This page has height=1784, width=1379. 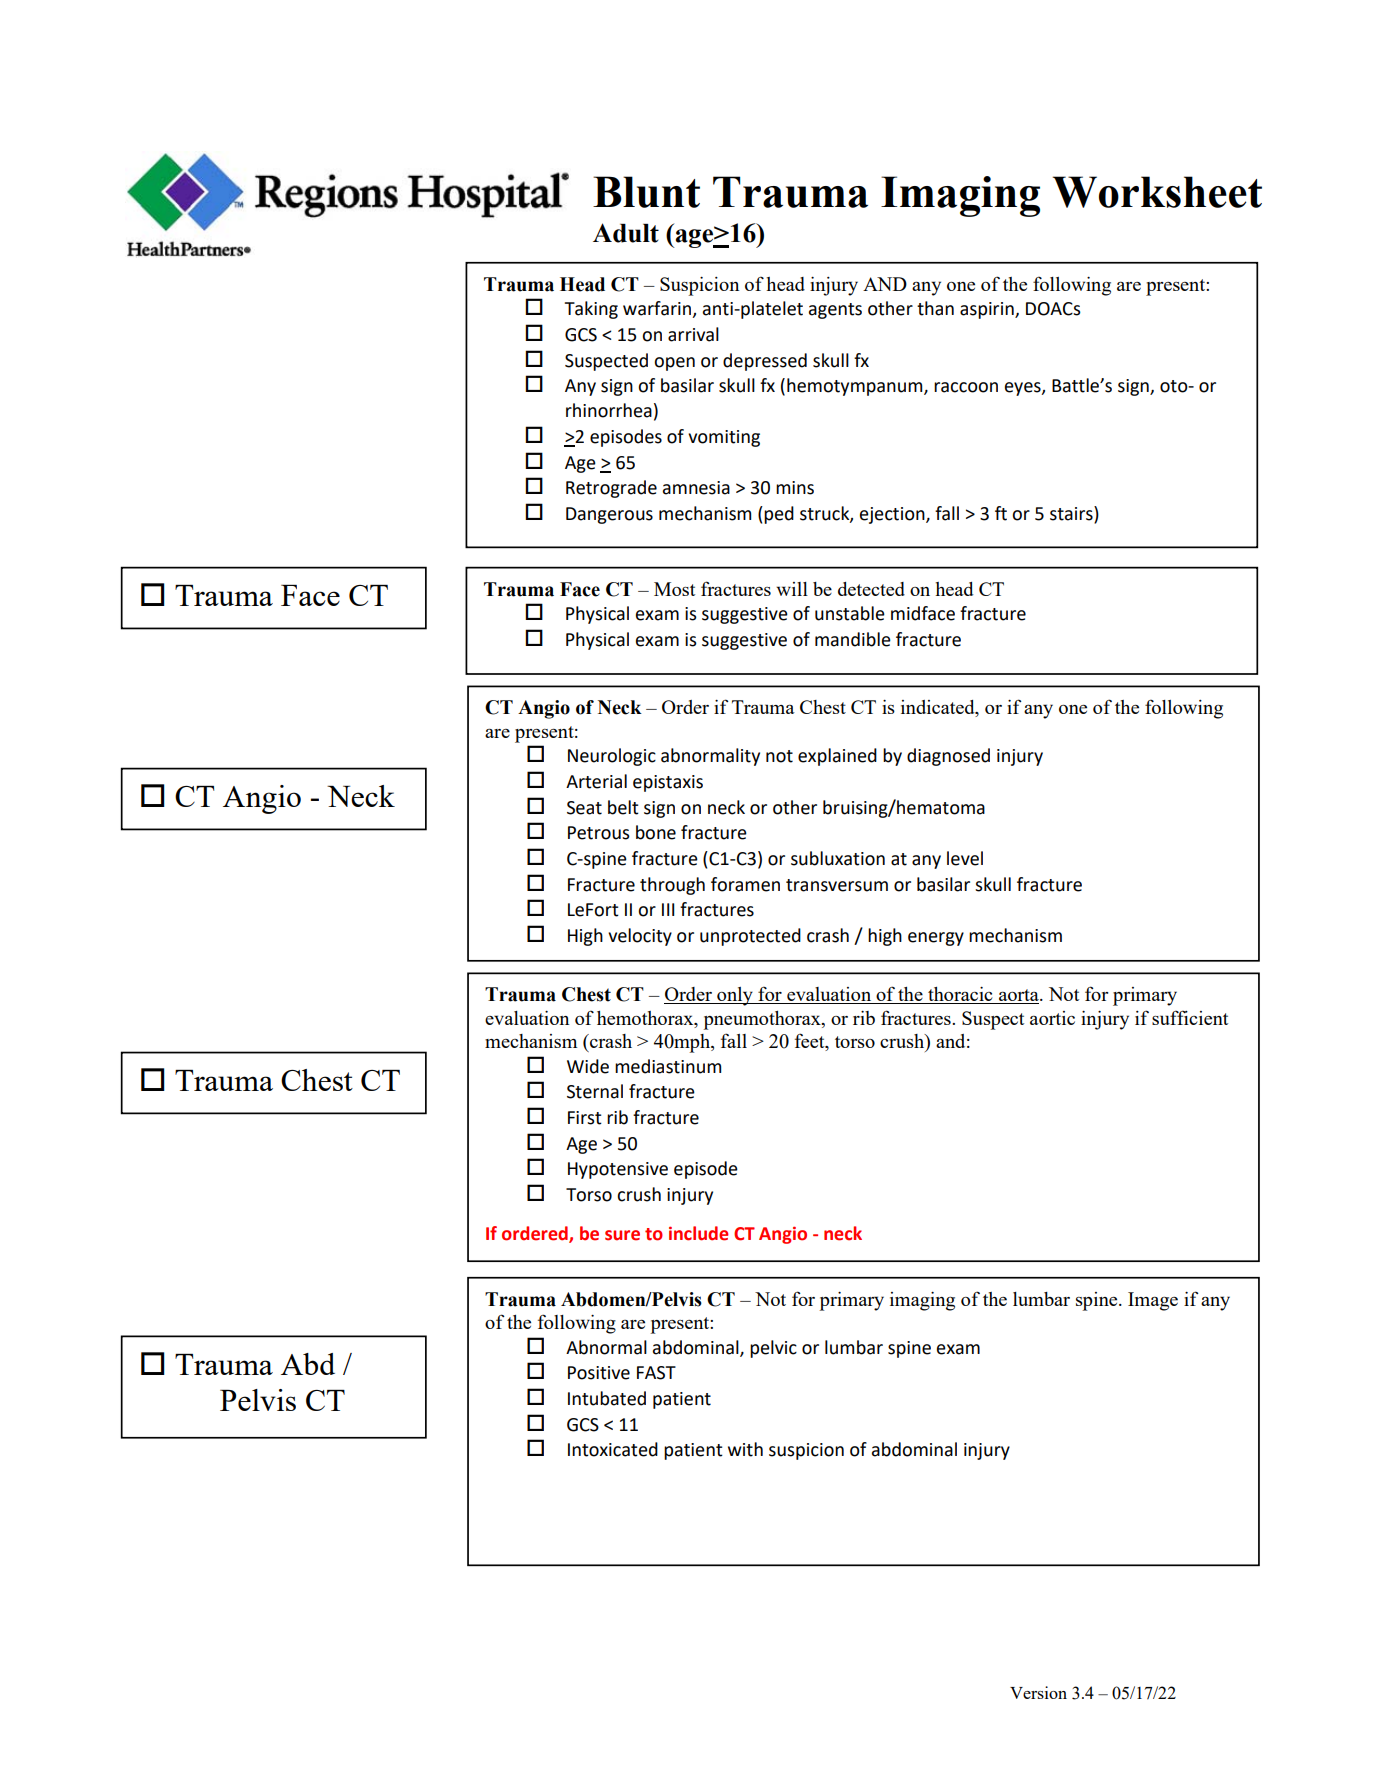 What do you see at coordinates (1052, 1018) in the page?
I see `aortic` at bounding box center [1052, 1018].
